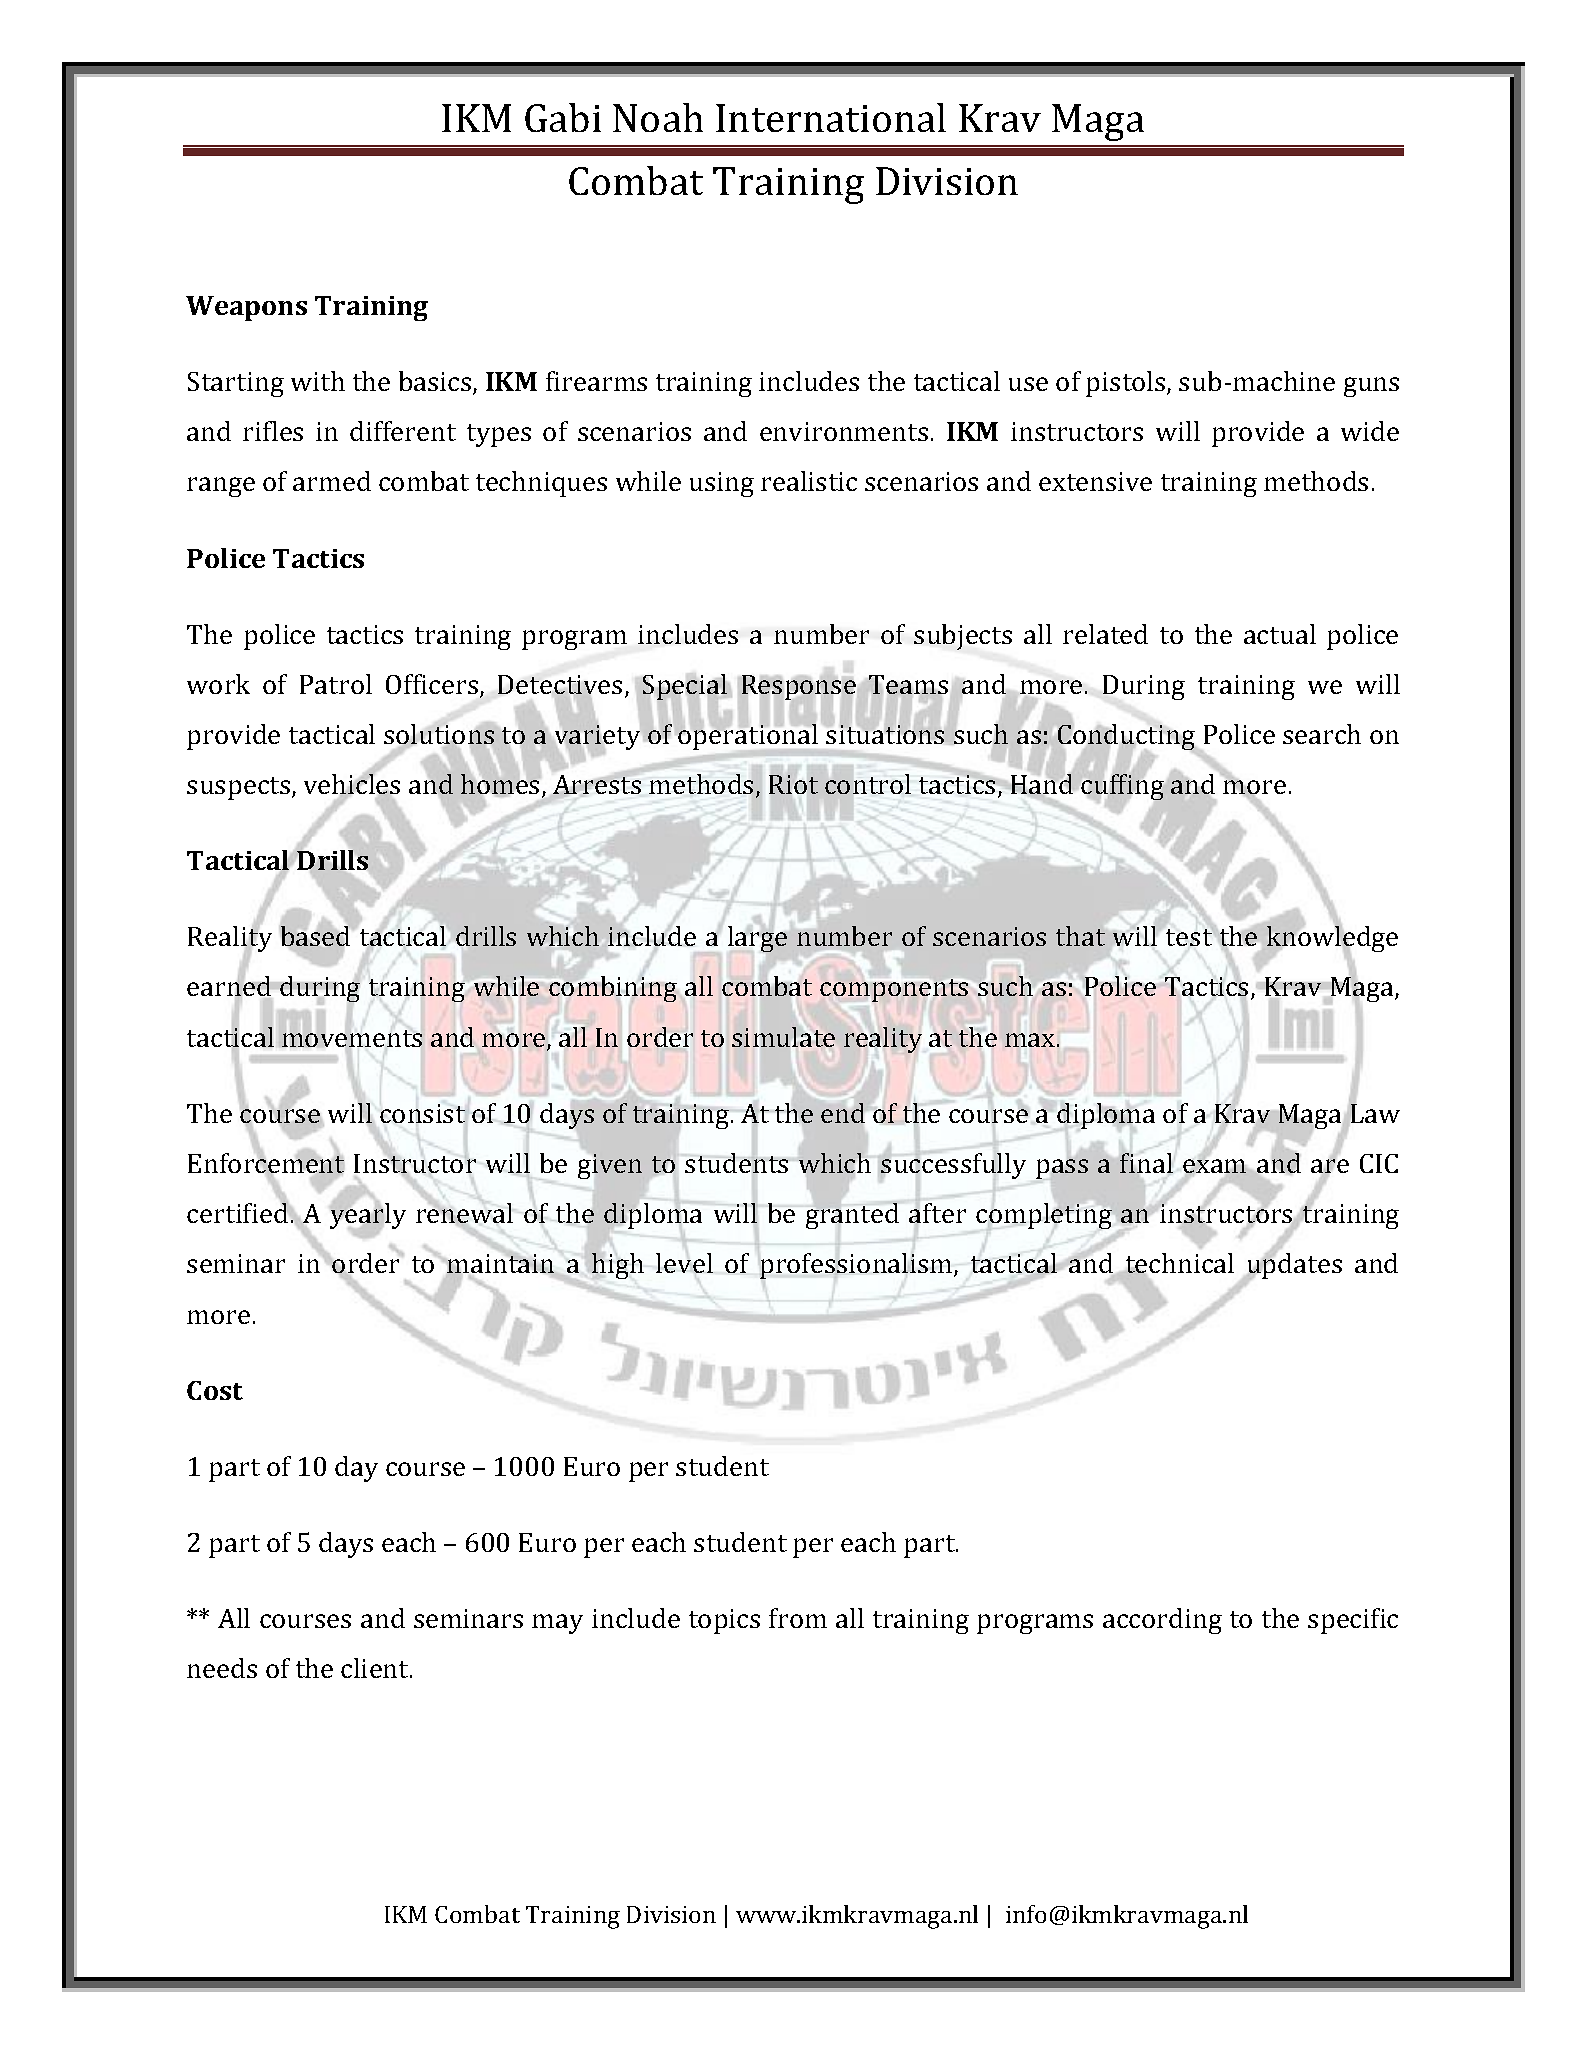  Describe the element at coordinates (1322, 734) in the screenshot. I see `search` at that location.
